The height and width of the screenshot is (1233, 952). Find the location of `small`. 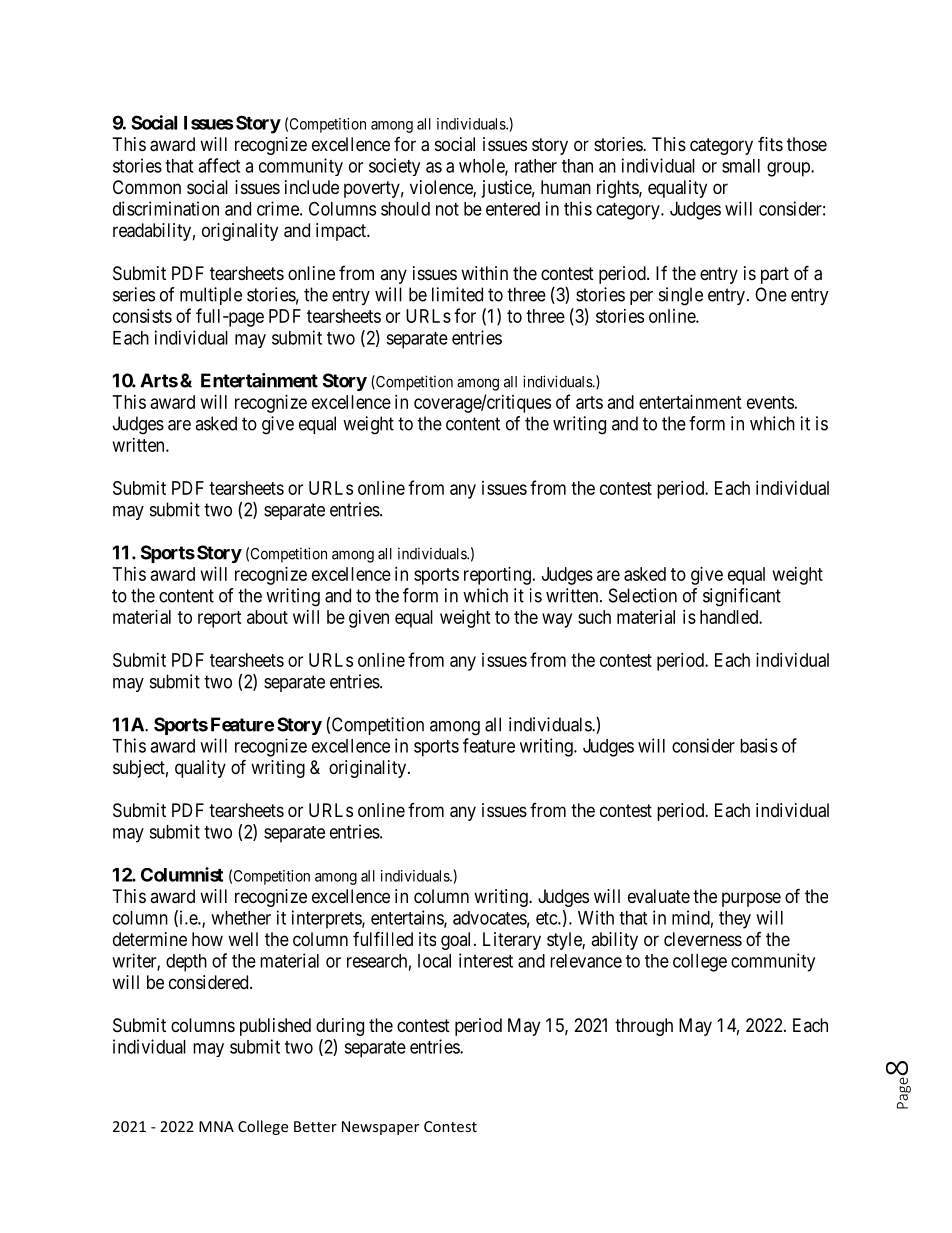

small is located at coordinates (741, 166).
